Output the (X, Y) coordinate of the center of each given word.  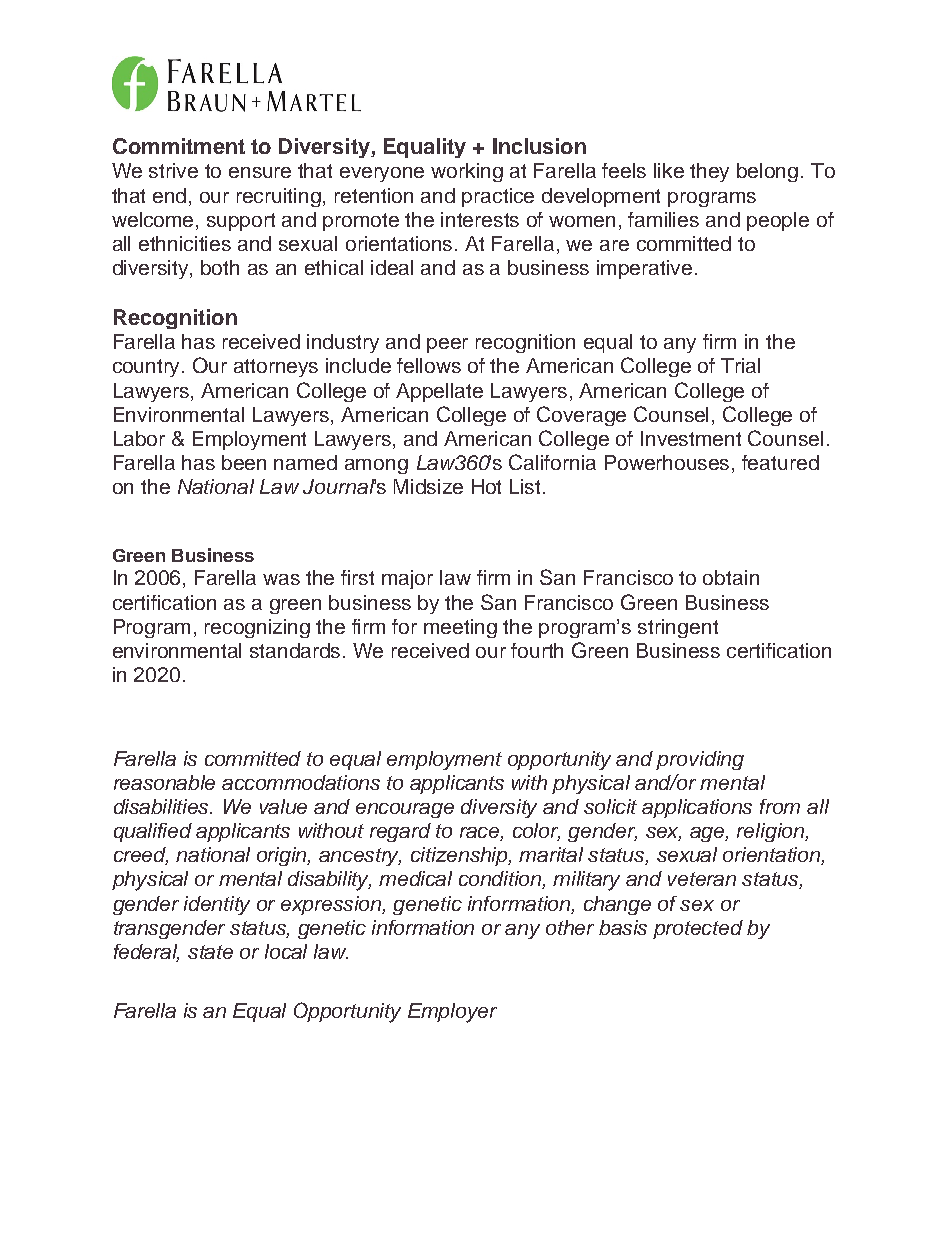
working (467, 172)
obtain (731, 577)
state (210, 952)
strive (173, 170)
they (709, 172)
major (407, 579)
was (281, 579)
